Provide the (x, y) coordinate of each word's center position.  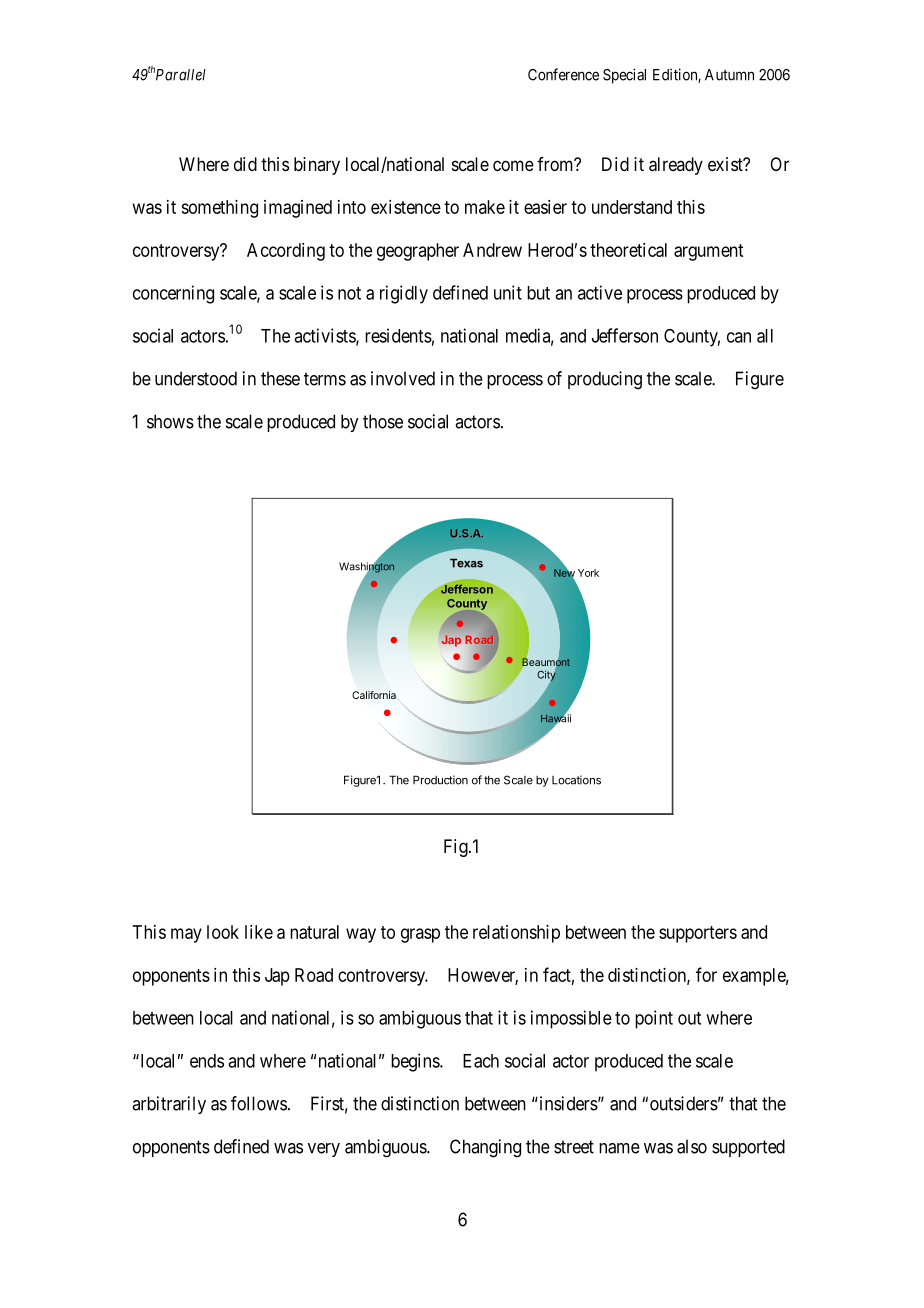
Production (440, 780)
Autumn (729, 75)
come (513, 165)
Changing (485, 1148)
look (223, 932)
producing (605, 380)
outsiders (684, 1103)
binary (317, 166)
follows (259, 1103)
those (383, 421)
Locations (576, 780)
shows (170, 421)
